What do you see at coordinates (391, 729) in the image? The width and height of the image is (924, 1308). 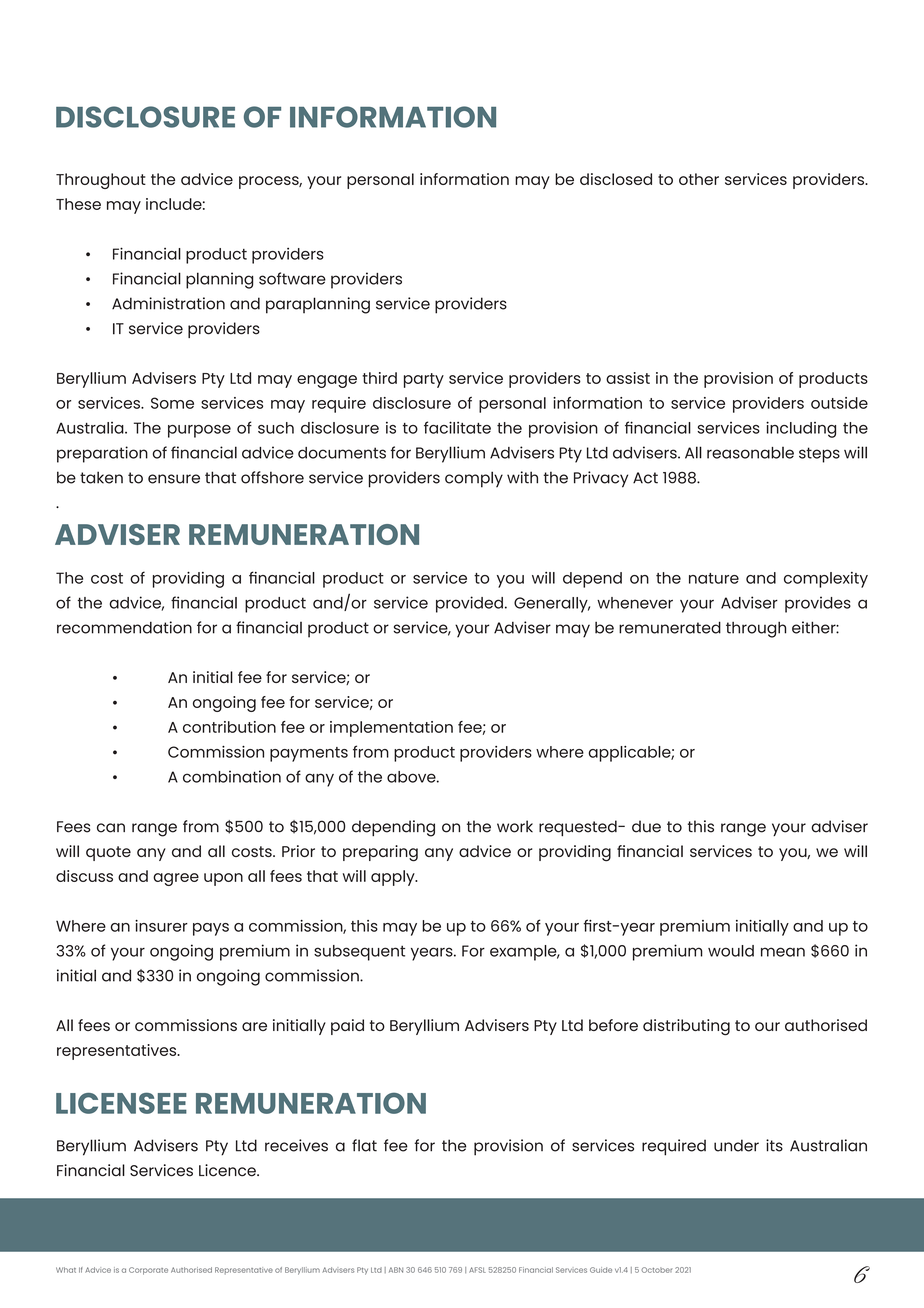 I see `implementation` at bounding box center [391, 729].
